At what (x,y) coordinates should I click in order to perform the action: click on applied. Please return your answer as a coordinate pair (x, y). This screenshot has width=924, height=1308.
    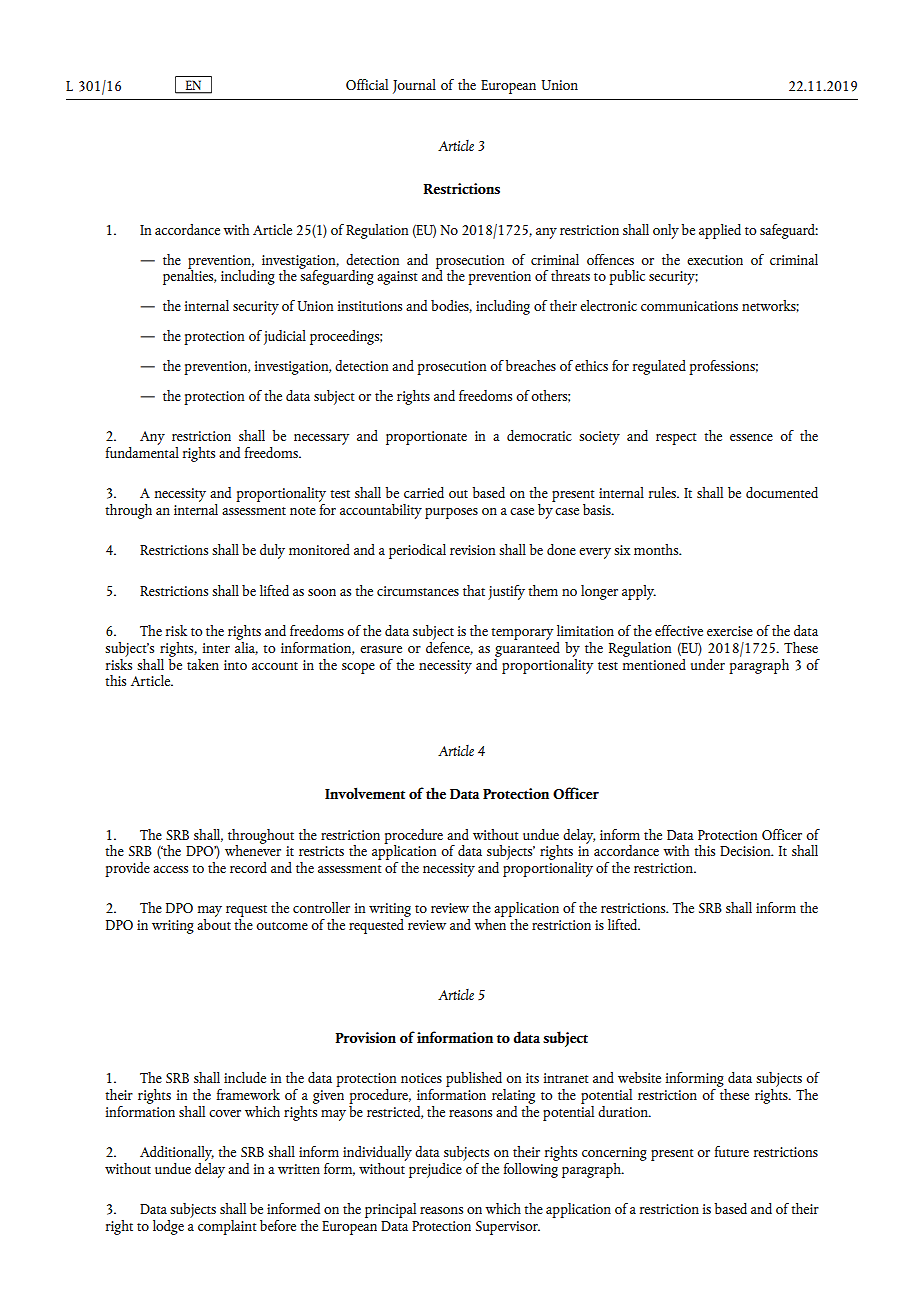
    Looking at the image, I should click on (720, 231).
